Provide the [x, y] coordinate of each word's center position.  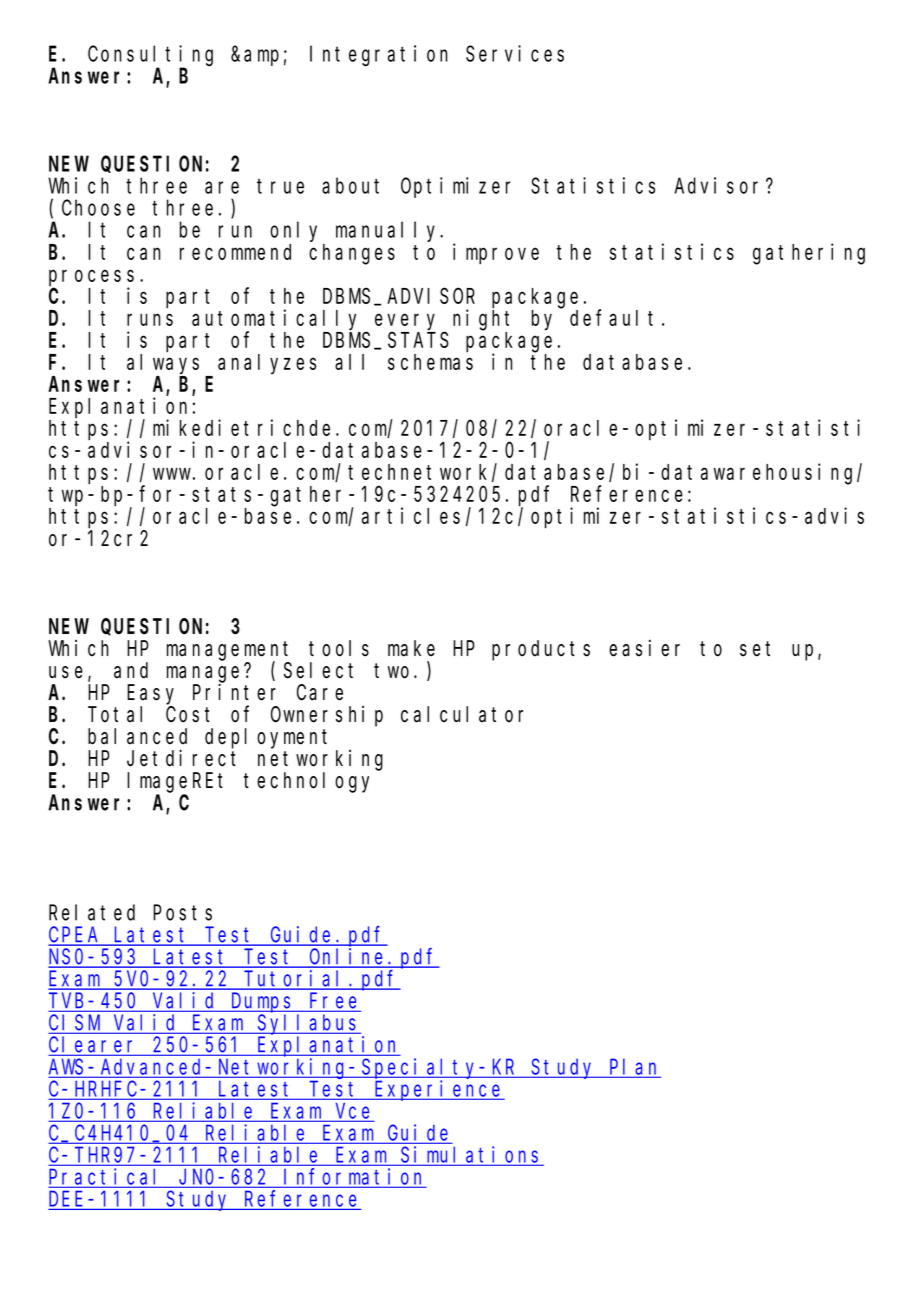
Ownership [327, 716]
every [405, 323]
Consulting [150, 55]
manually [389, 232]
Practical [107, 1177]
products [541, 650]
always [163, 364]
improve [496, 254]
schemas [430, 362]
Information [354, 1177]
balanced [137, 736]
